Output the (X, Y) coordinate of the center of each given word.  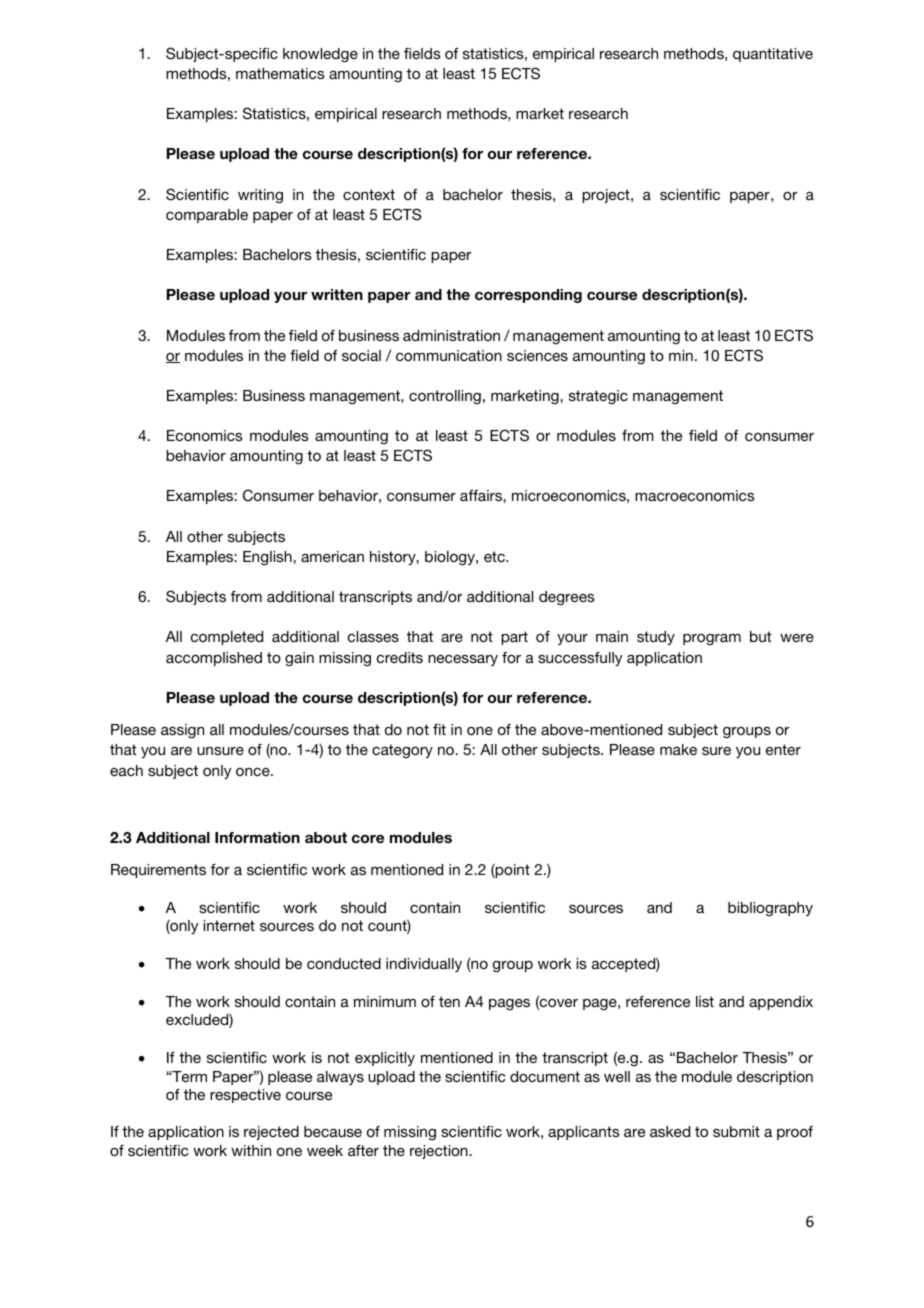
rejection (440, 1152)
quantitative (773, 55)
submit (736, 1131)
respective (245, 1096)
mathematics (280, 73)
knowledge (320, 55)
